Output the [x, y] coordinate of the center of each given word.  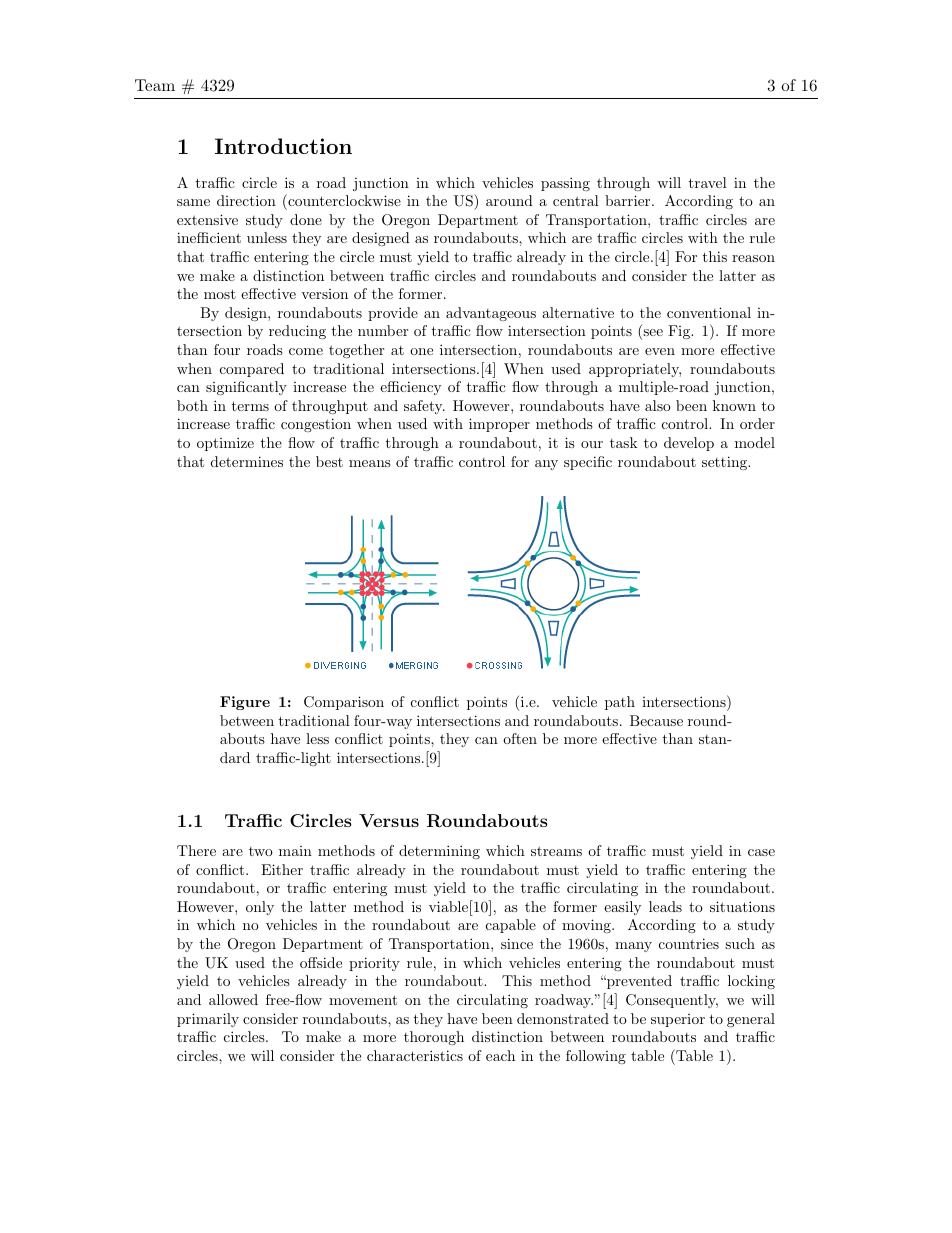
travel [707, 182]
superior [678, 1020]
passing [565, 184]
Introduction [283, 146]
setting [726, 463]
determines [247, 461]
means [370, 463]
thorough [434, 1038]
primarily [208, 1020]
